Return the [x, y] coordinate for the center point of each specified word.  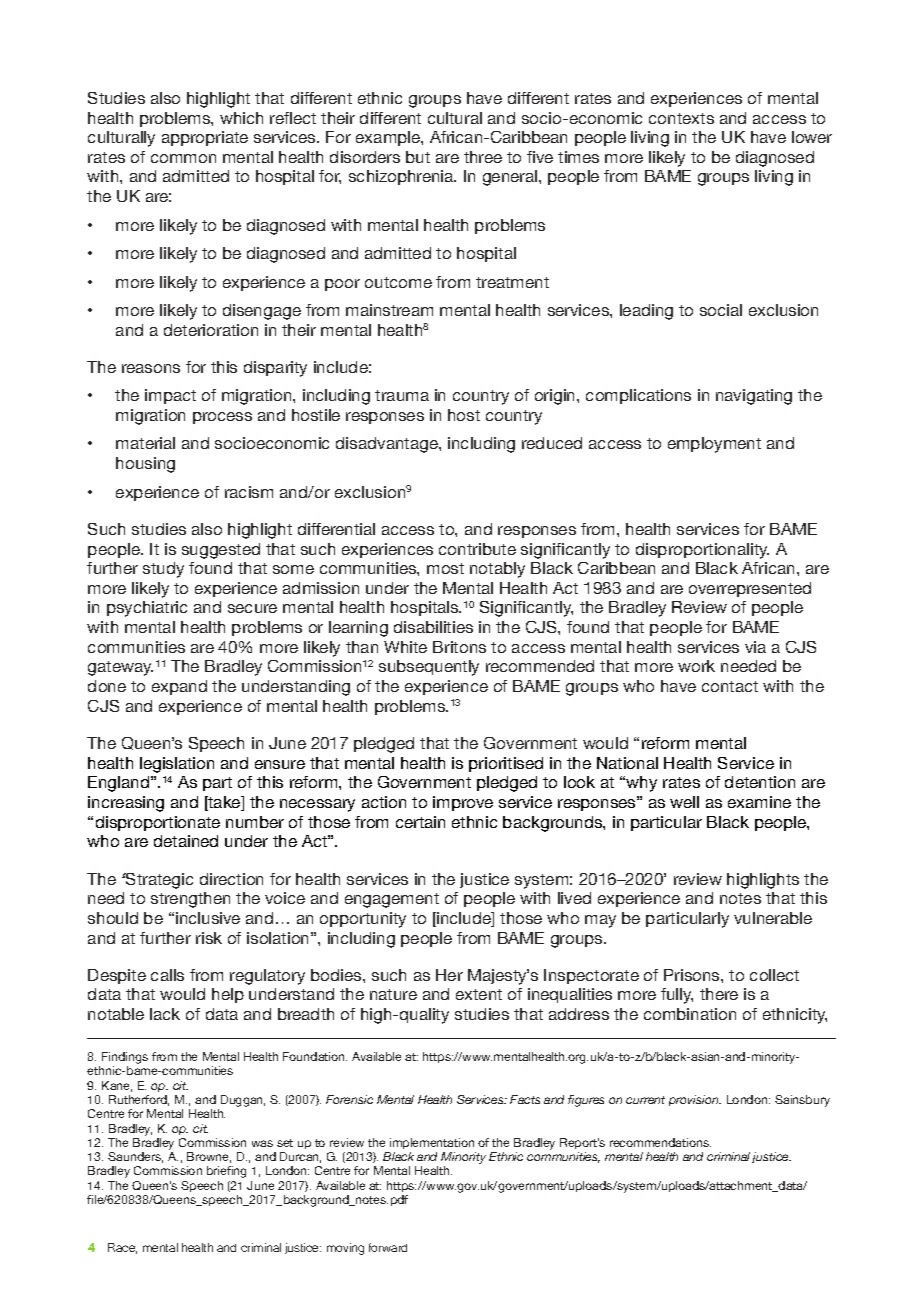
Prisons [693, 975]
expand [179, 687]
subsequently [429, 668]
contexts [681, 118]
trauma [402, 395]
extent [479, 994]
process [222, 418]
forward [388, 1247]
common [183, 158]
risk [209, 938]
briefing [226, 1172]
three [483, 157]
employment [714, 445]
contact [730, 686]
